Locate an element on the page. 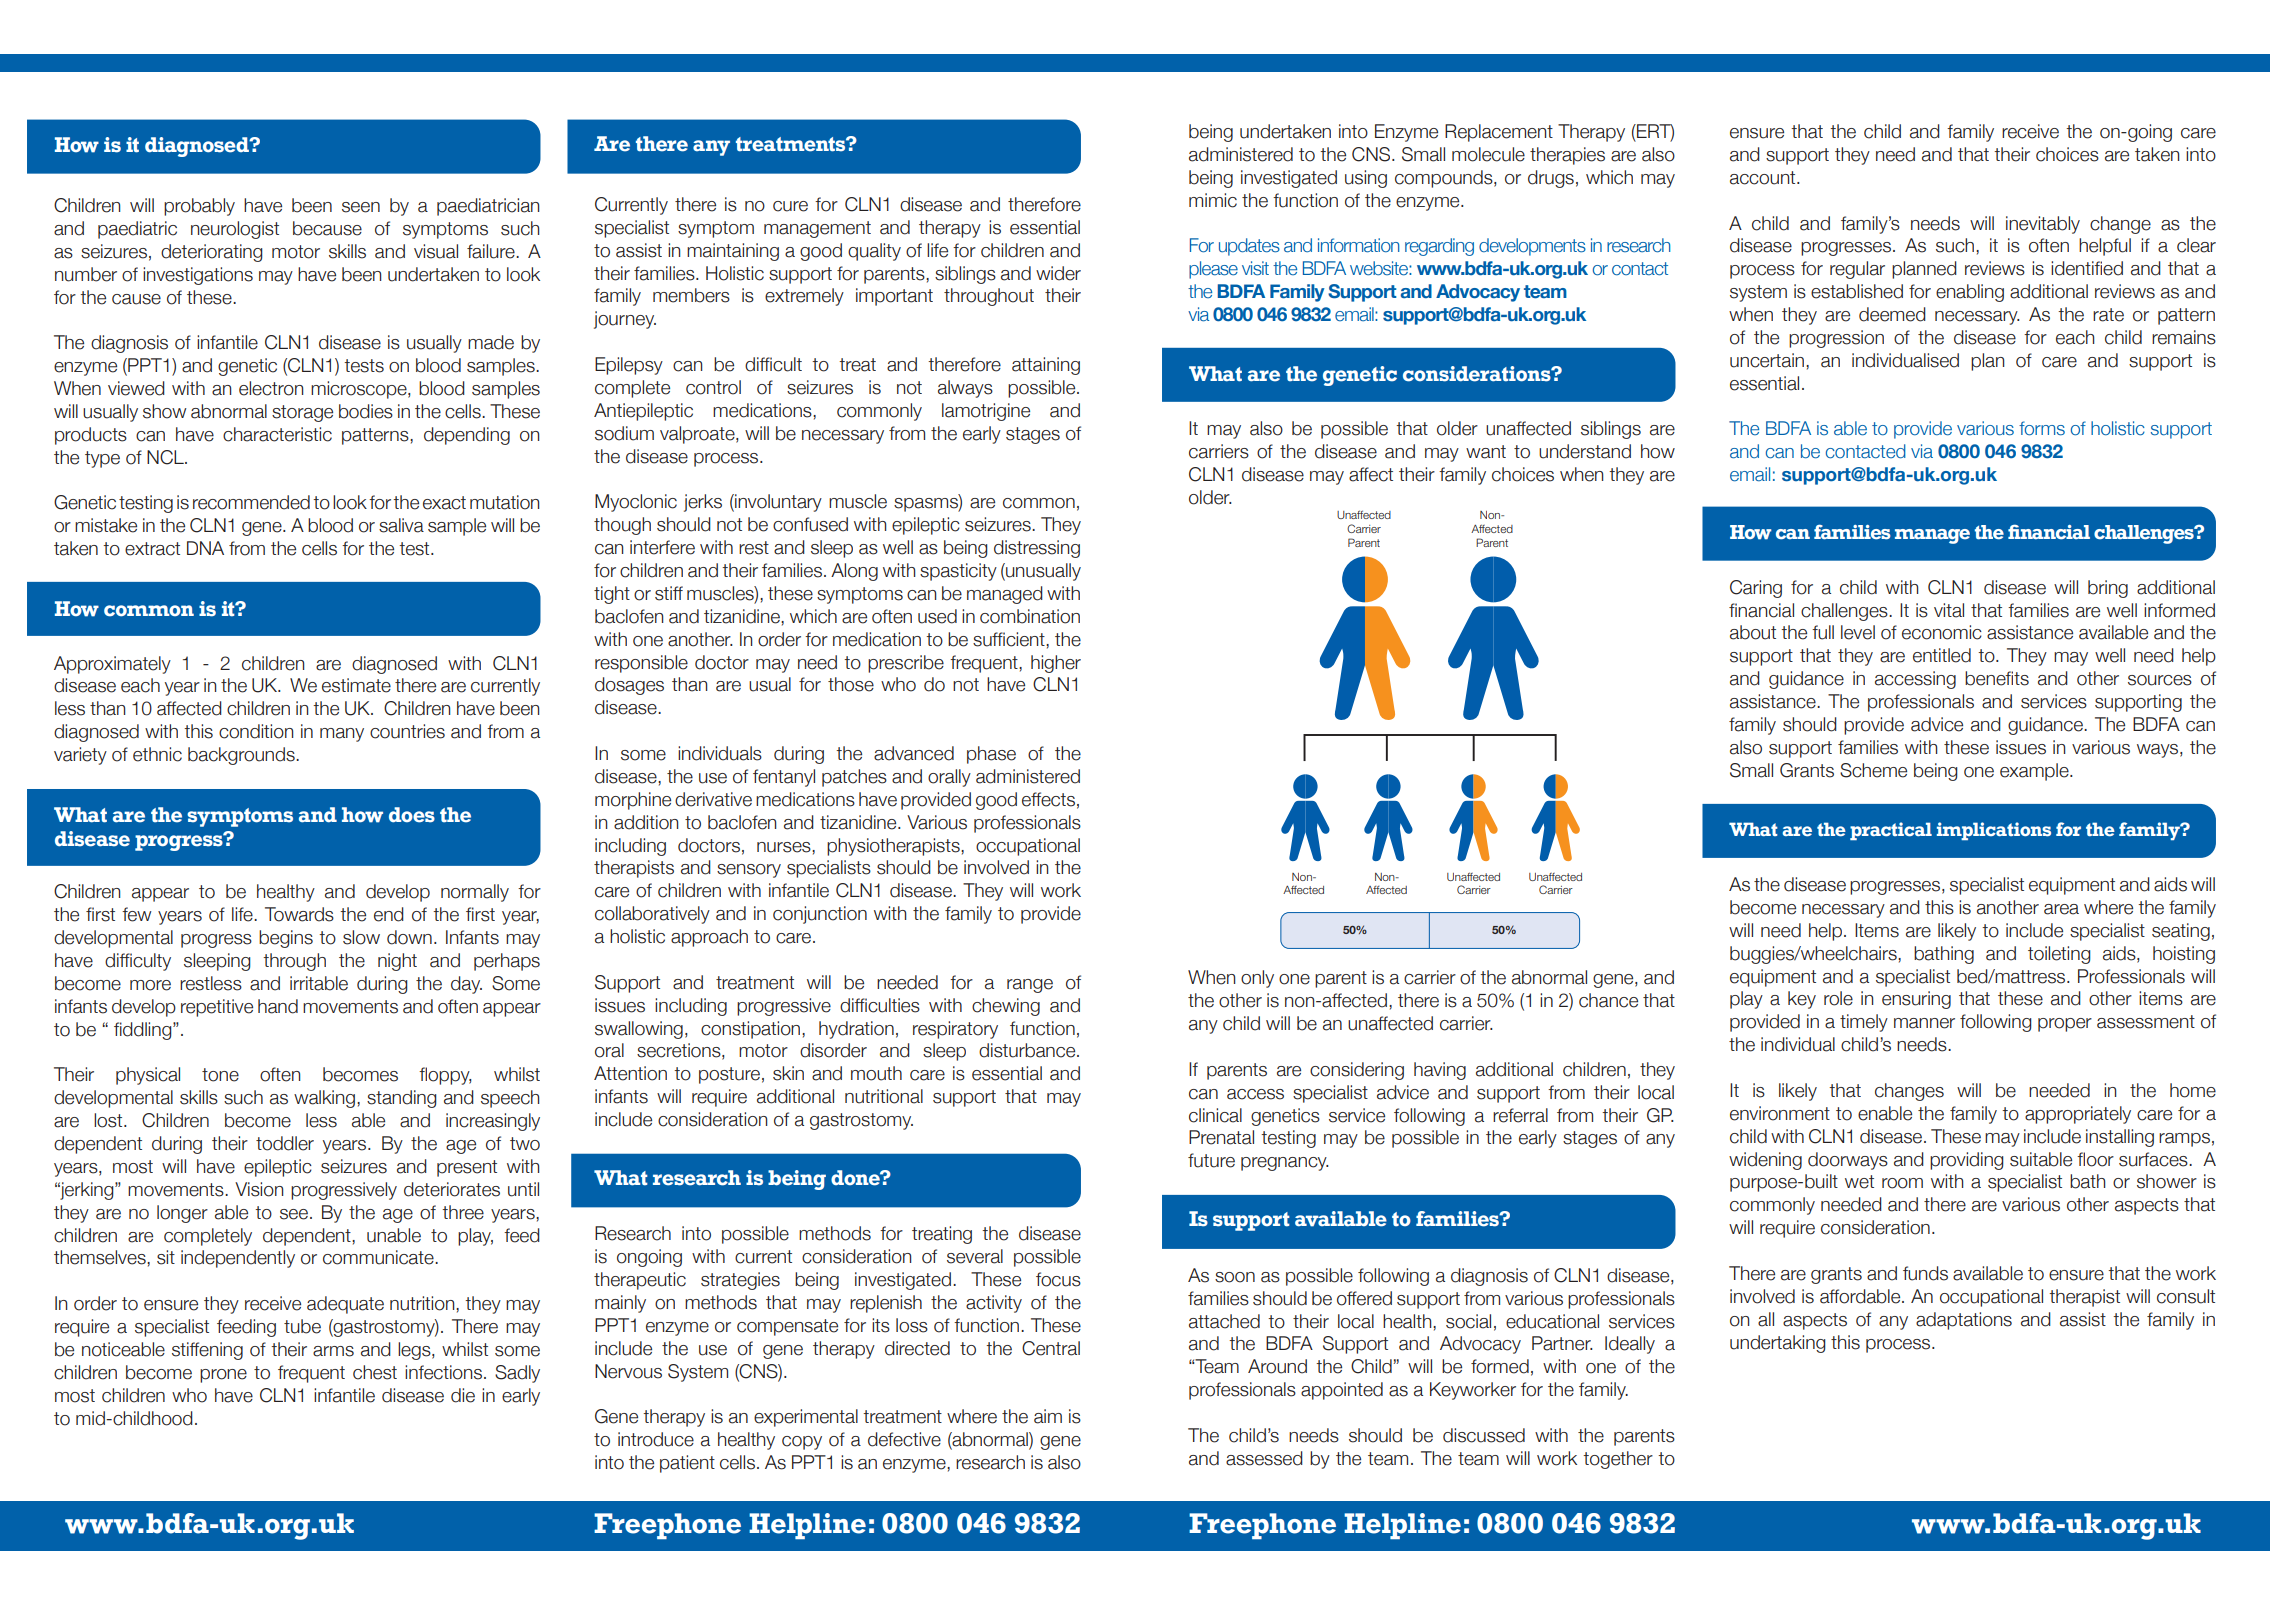 This document has width=2270, height=1605. Scheme is located at coordinates (1873, 770).
